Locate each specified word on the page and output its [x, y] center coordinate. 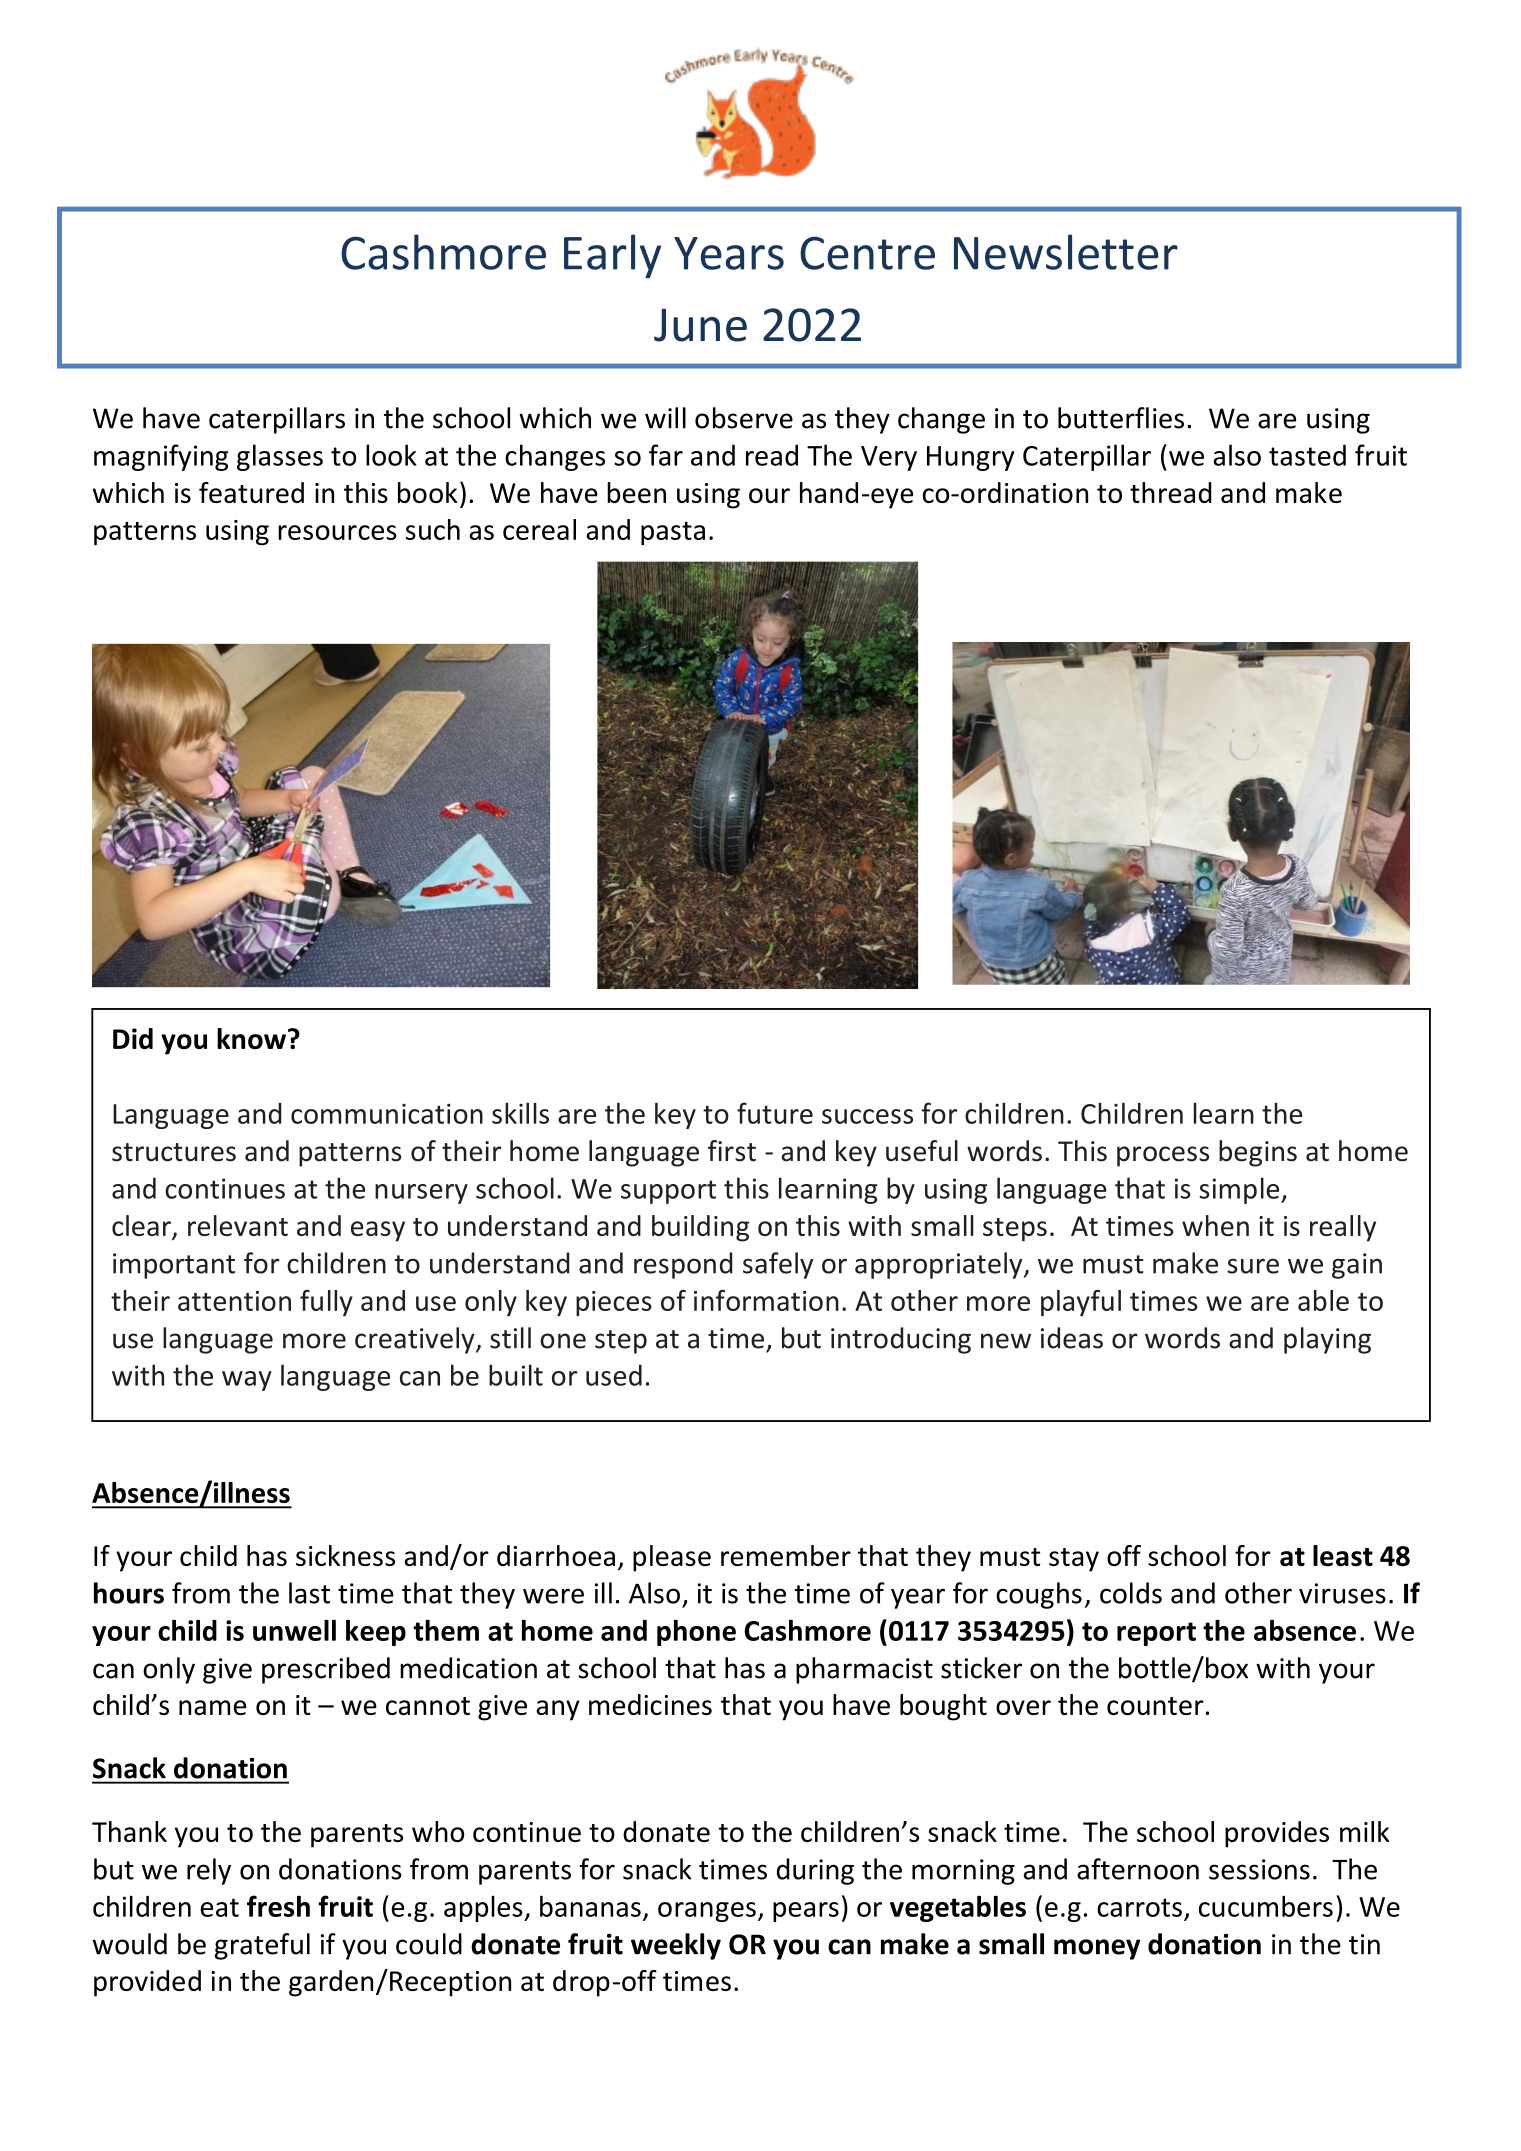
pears [806, 1912]
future [775, 1113]
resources [337, 532]
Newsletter [1066, 252]
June [700, 325]
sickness [345, 1555]
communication [387, 1114]
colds [1131, 1593]
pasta [673, 533]
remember [786, 1555]
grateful [262, 1946]
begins [1258, 1153]
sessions [1259, 1869]
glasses [280, 457]
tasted [1307, 455]
